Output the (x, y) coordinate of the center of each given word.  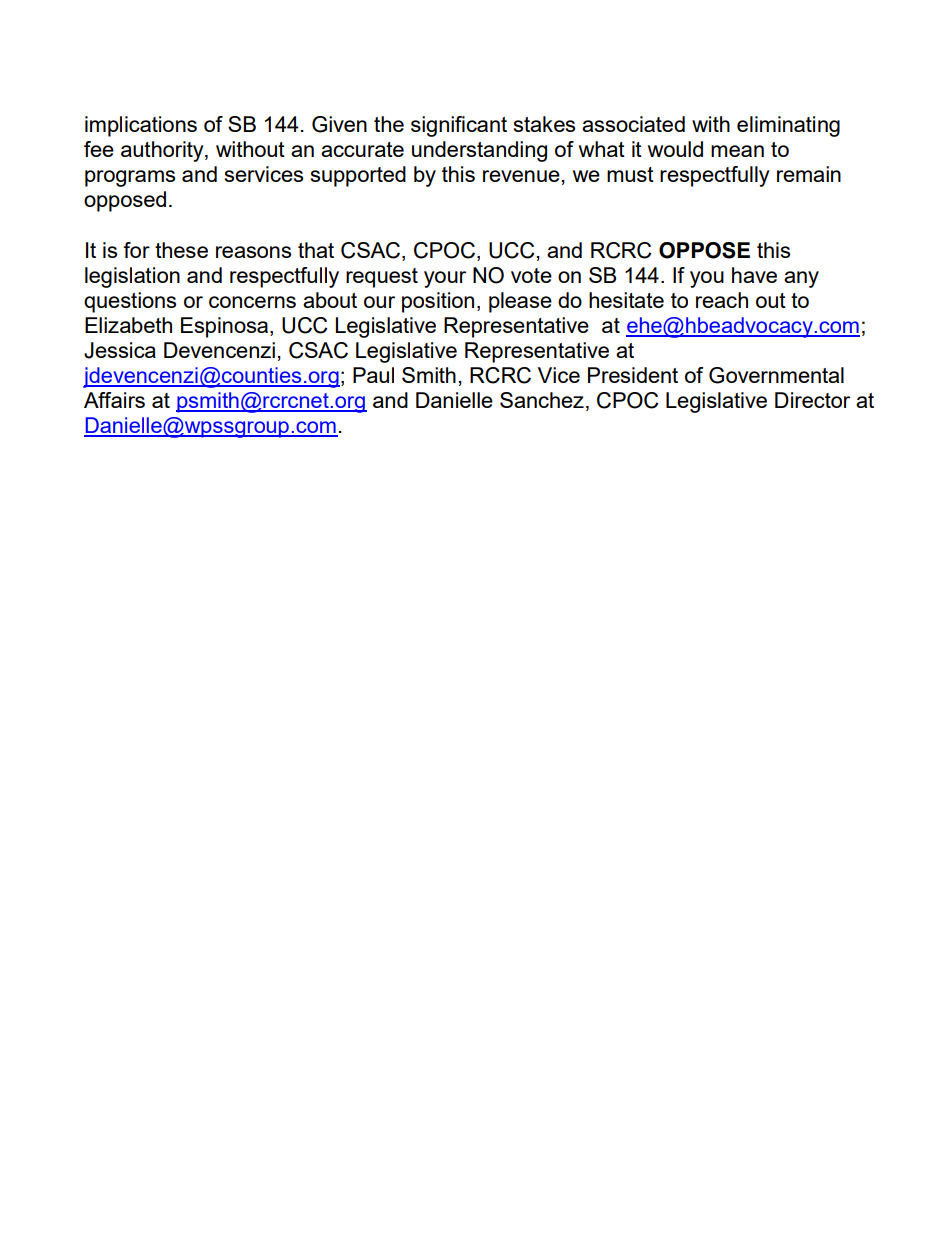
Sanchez (542, 400)
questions (130, 302)
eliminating (788, 126)
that (316, 250)
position (438, 302)
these (181, 250)
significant (459, 126)
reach (722, 300)
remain (809, 174)
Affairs (114, 400)
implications (141, 126)
